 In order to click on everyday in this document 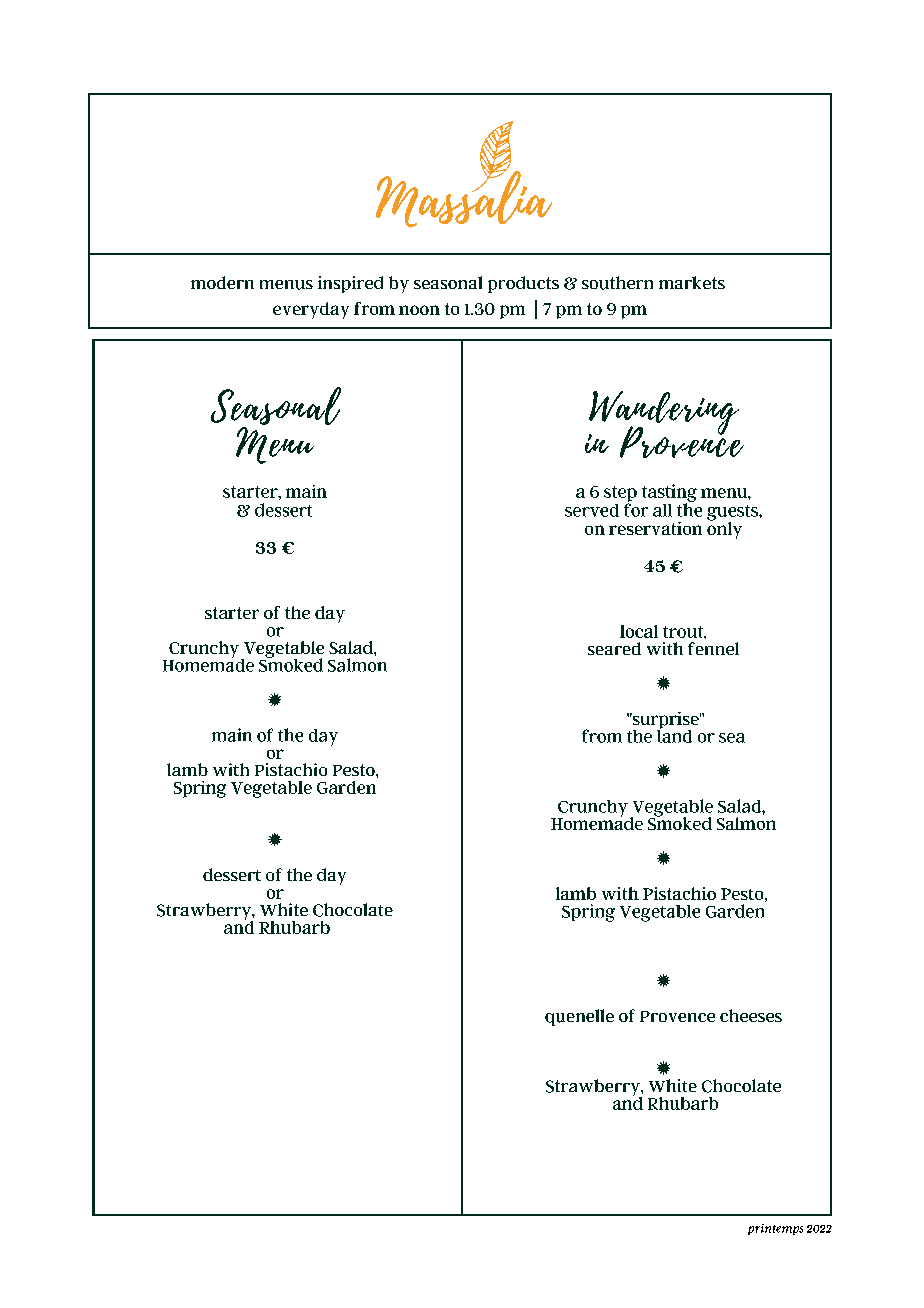, I will do `click(311, 310)`.
